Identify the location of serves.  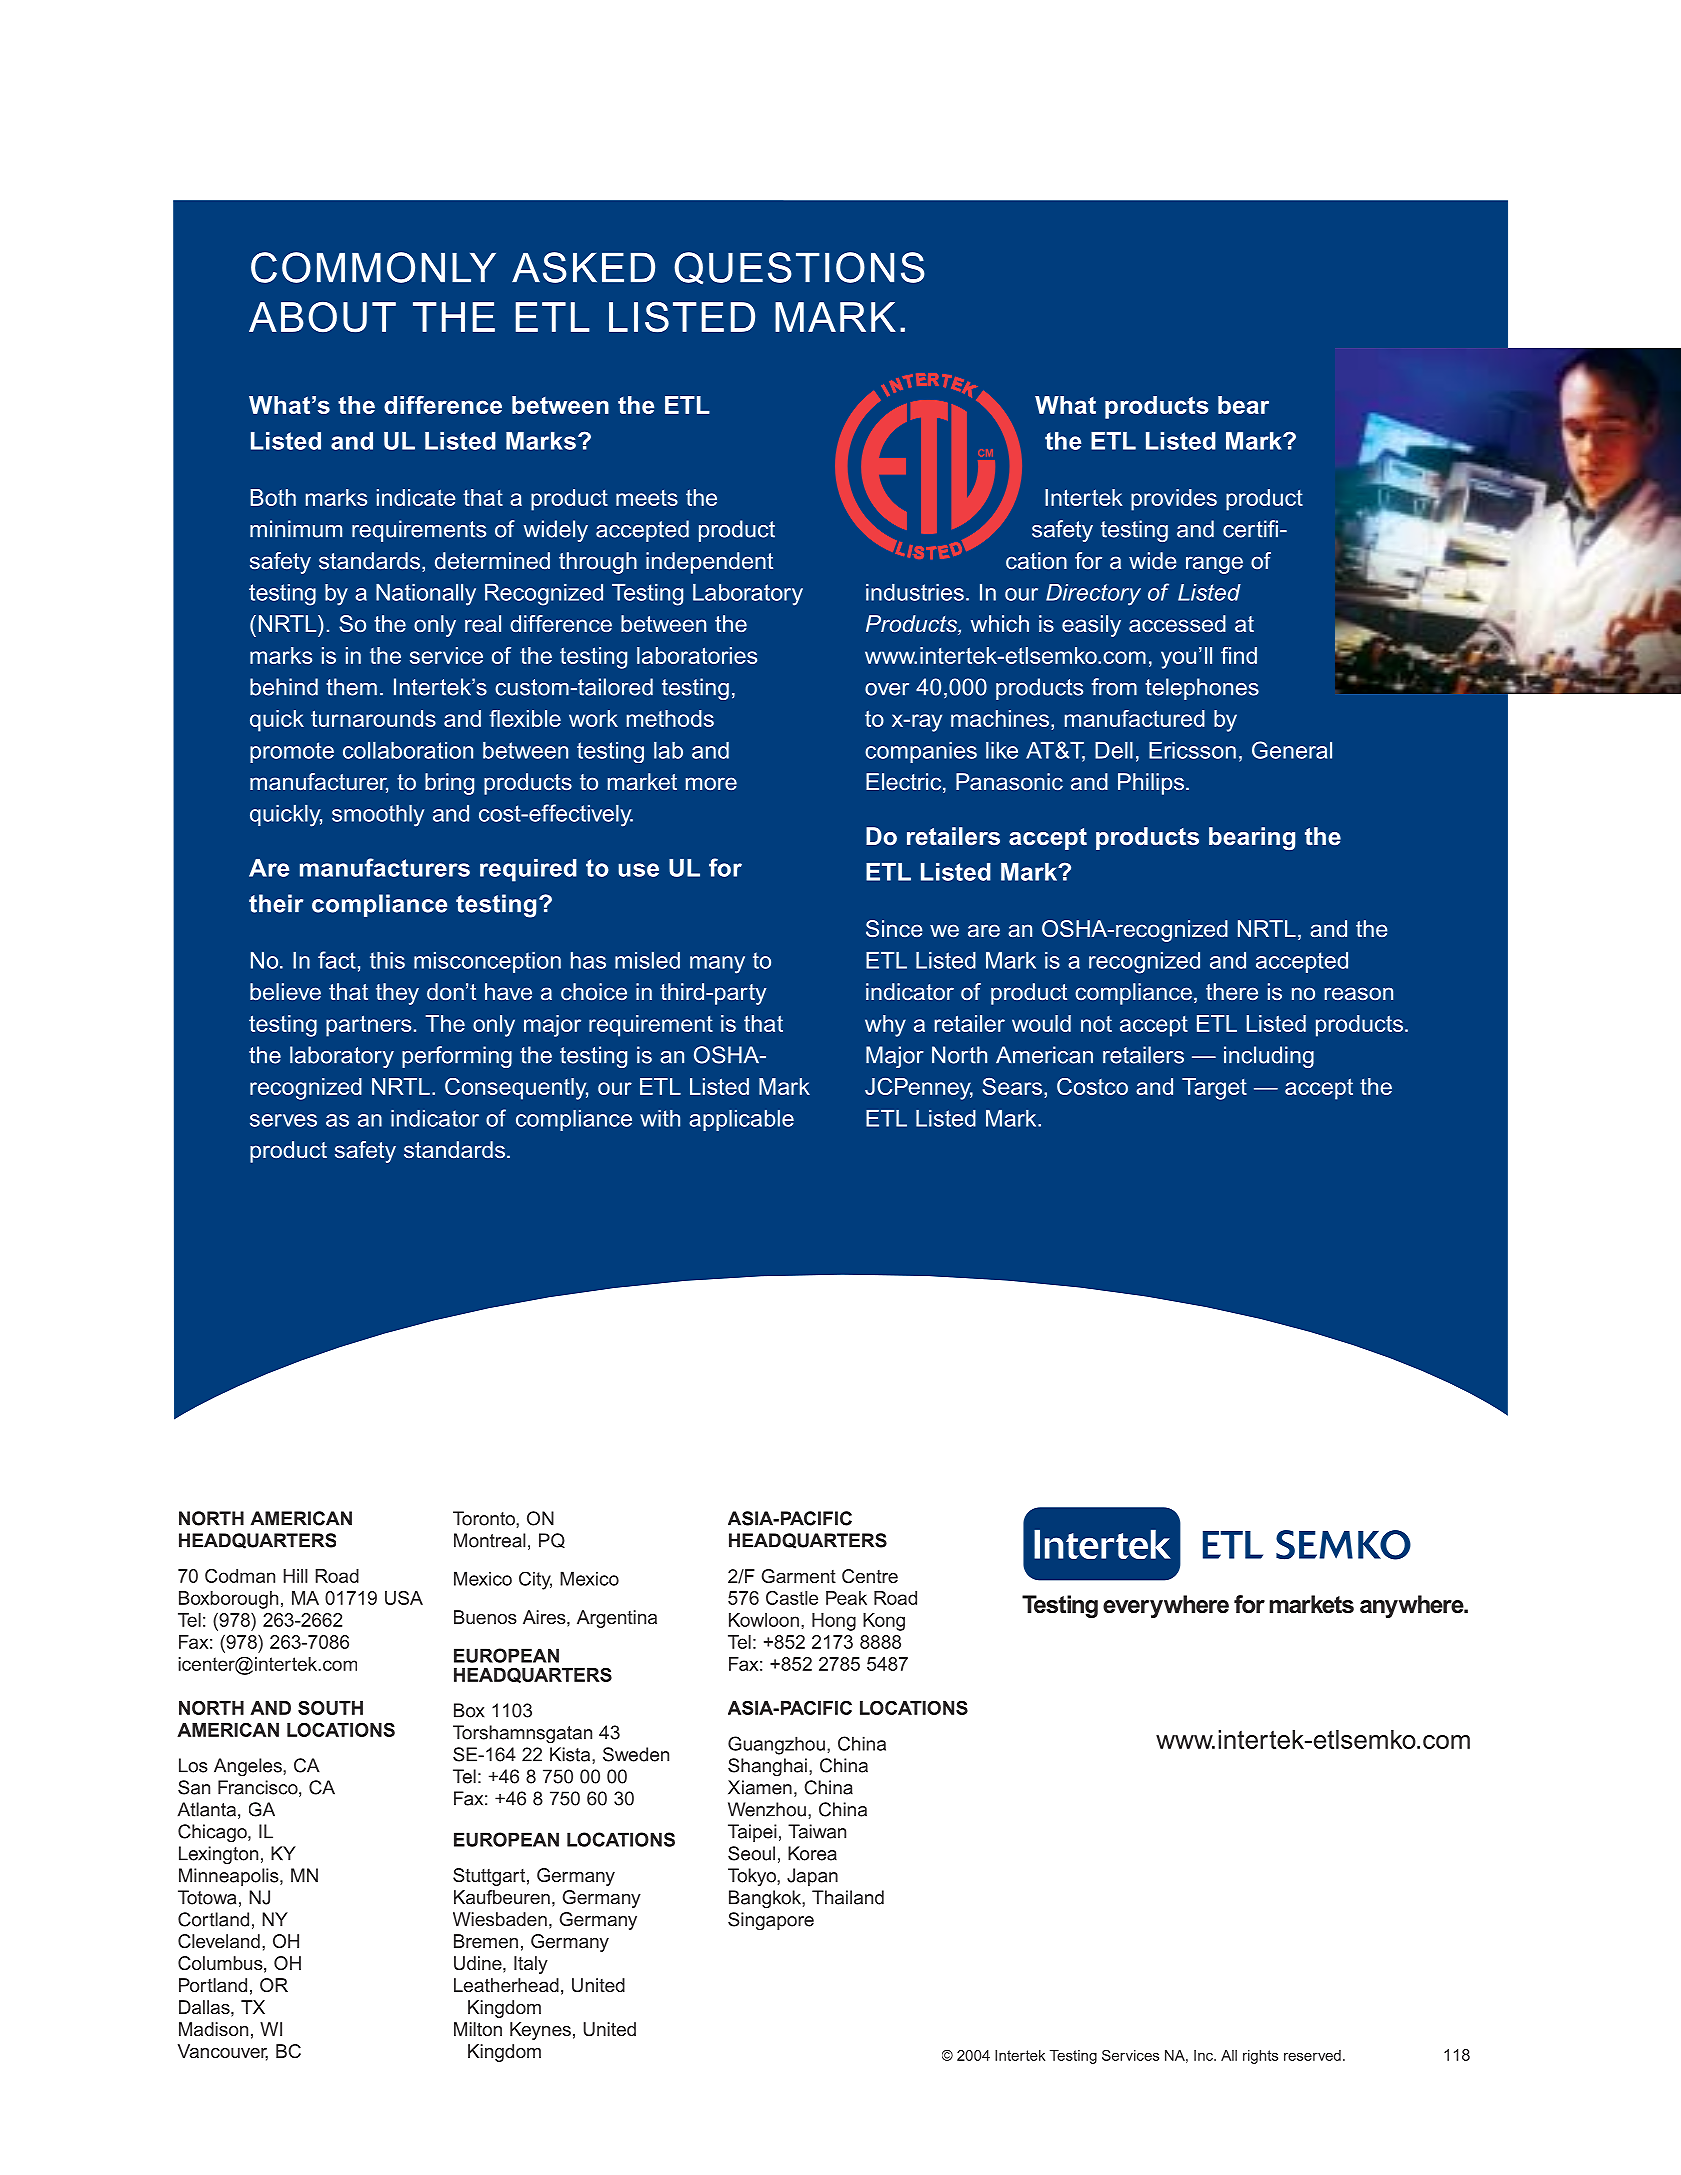
(283, 1120).
